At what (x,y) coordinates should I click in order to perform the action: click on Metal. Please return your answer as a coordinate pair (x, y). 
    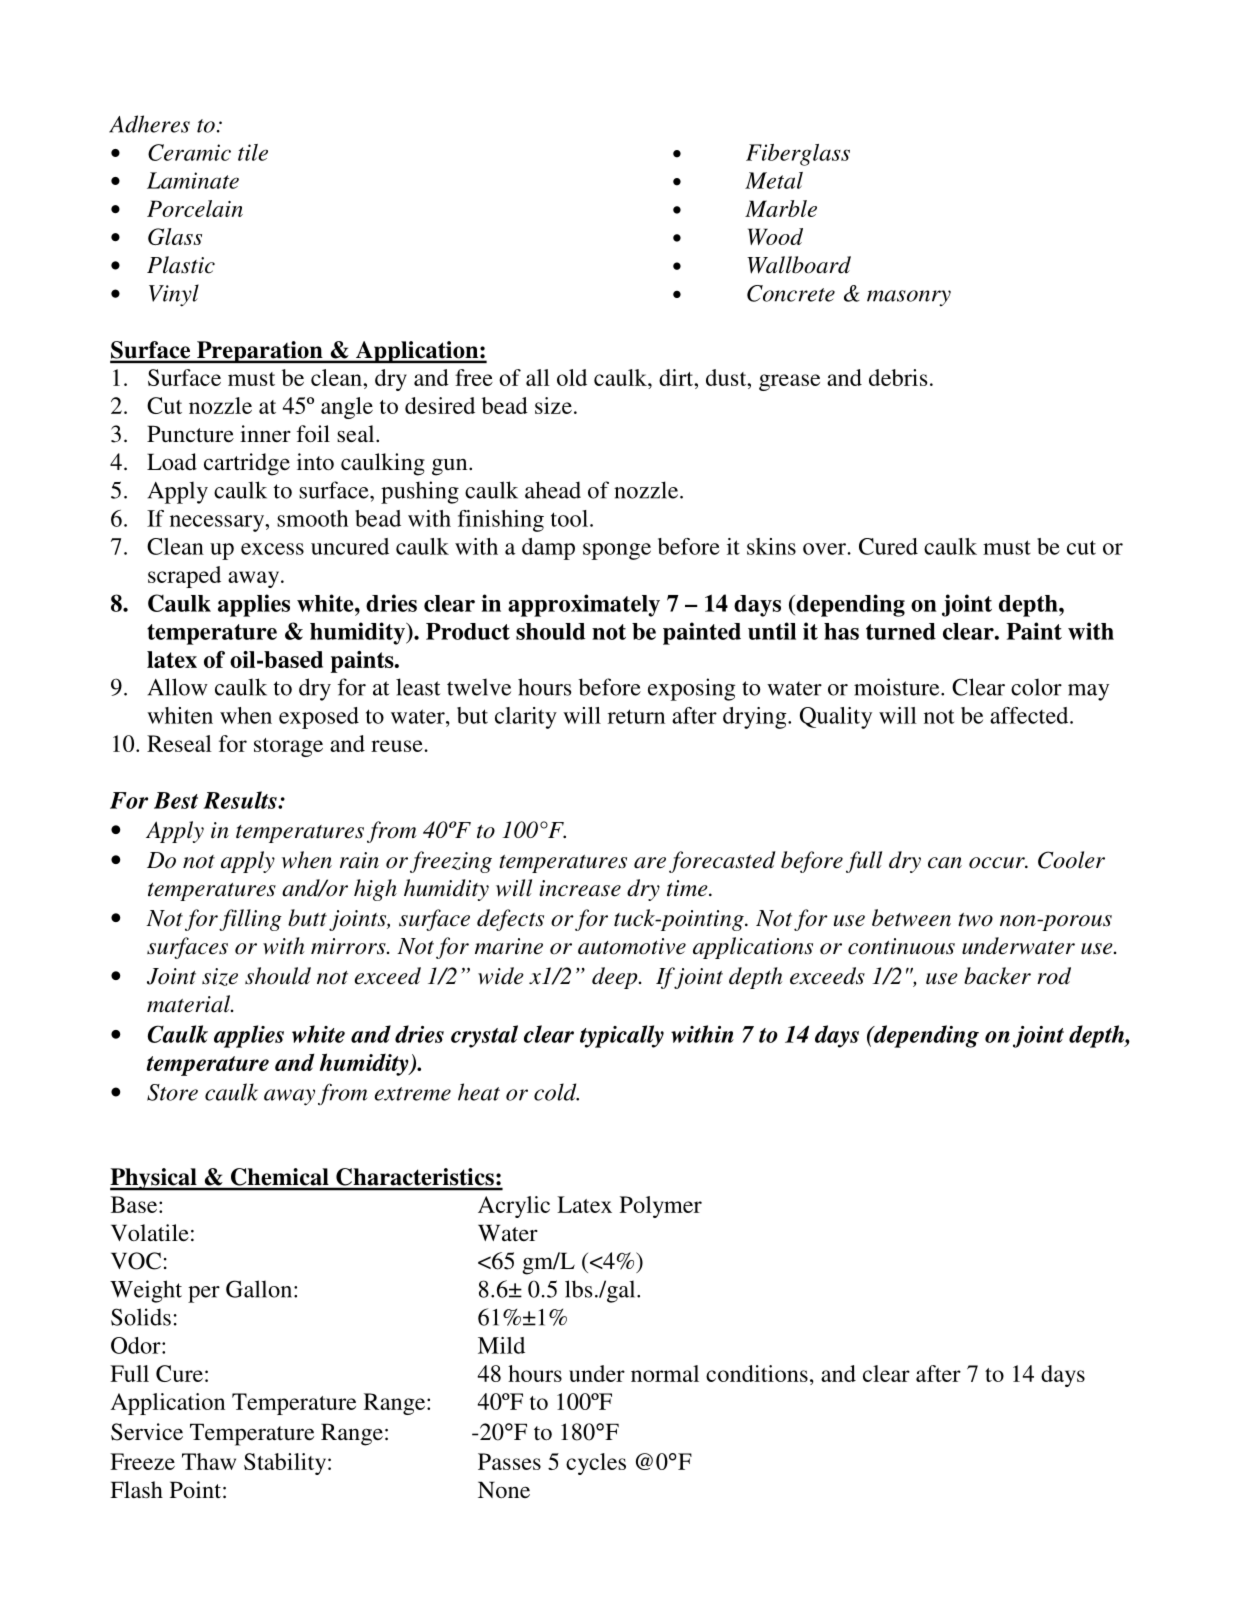
    Looking at the image, I should click on (774, 180).
